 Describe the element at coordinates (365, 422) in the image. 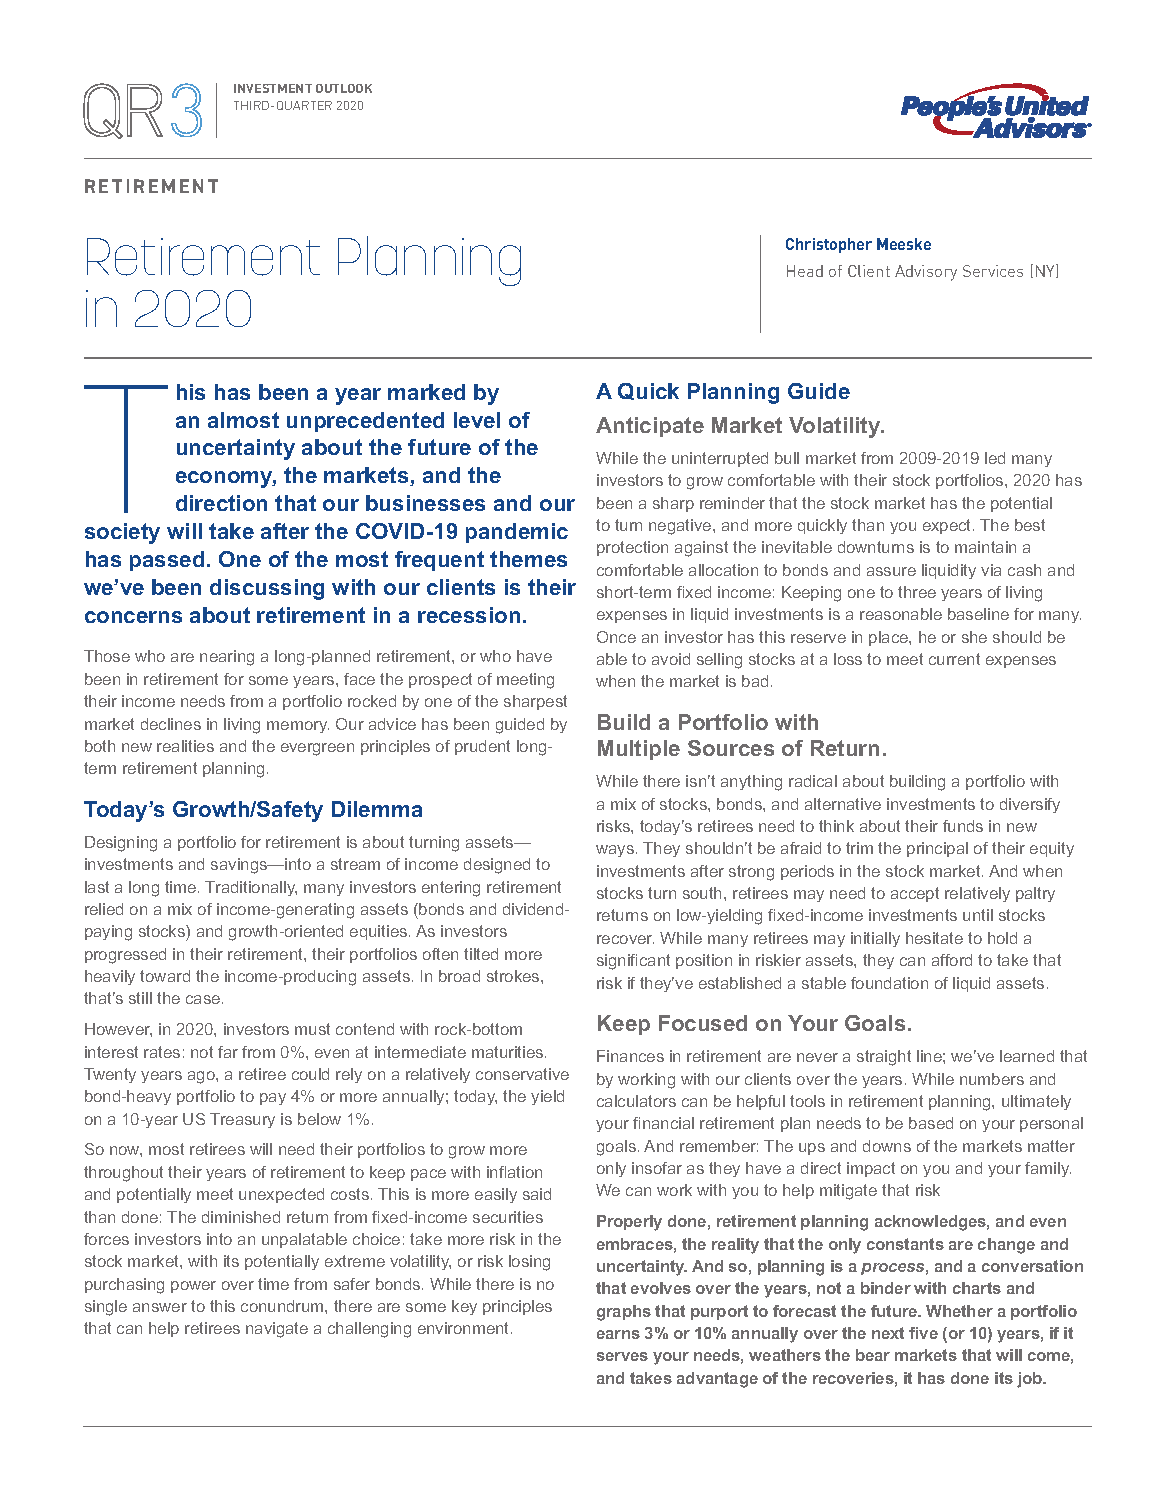

I see `unprecedented` at that location.
